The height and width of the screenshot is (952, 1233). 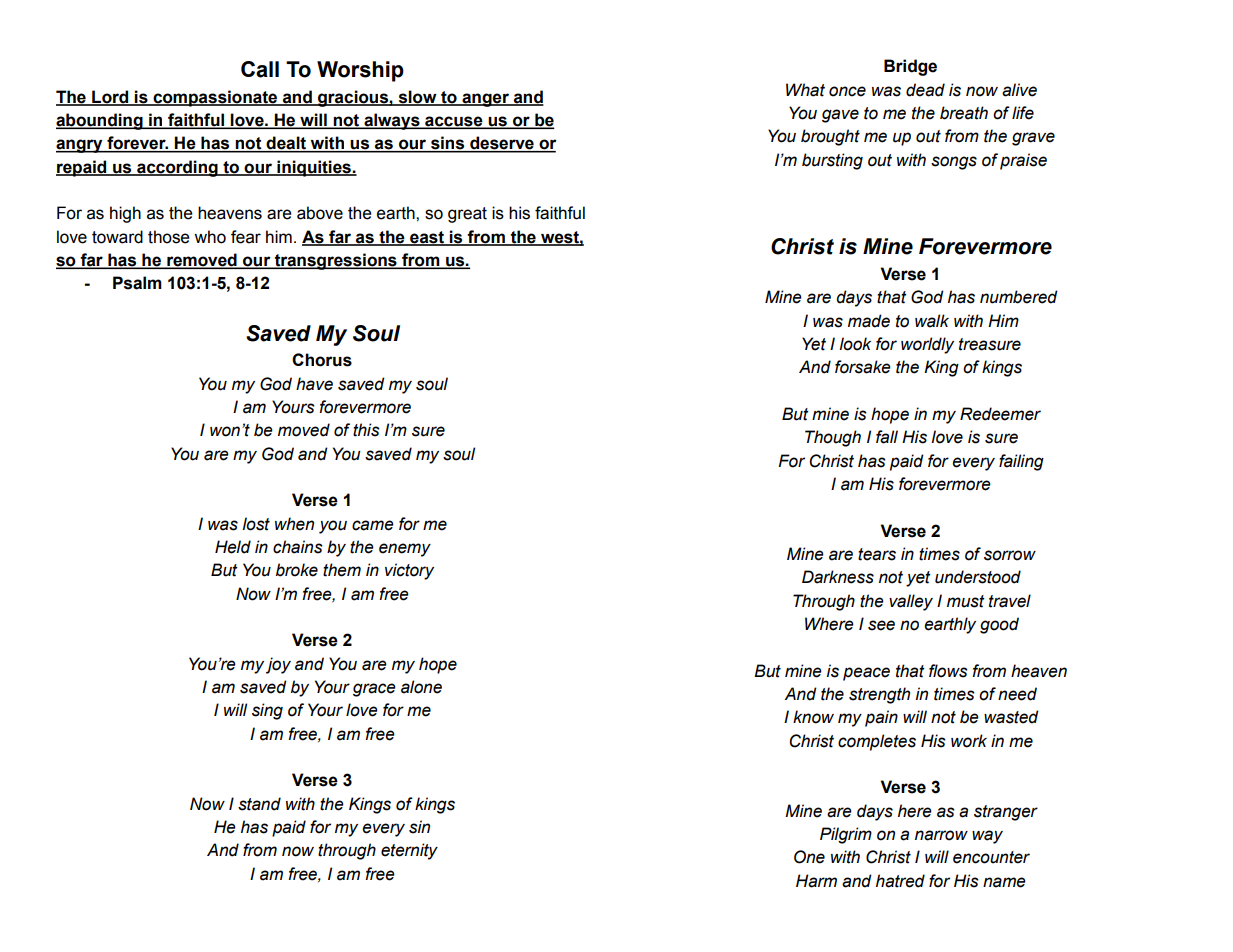 What do you see at coordinates (256, 524) in the screenshot?
I see `lost` at bounding box center [256, 524].
